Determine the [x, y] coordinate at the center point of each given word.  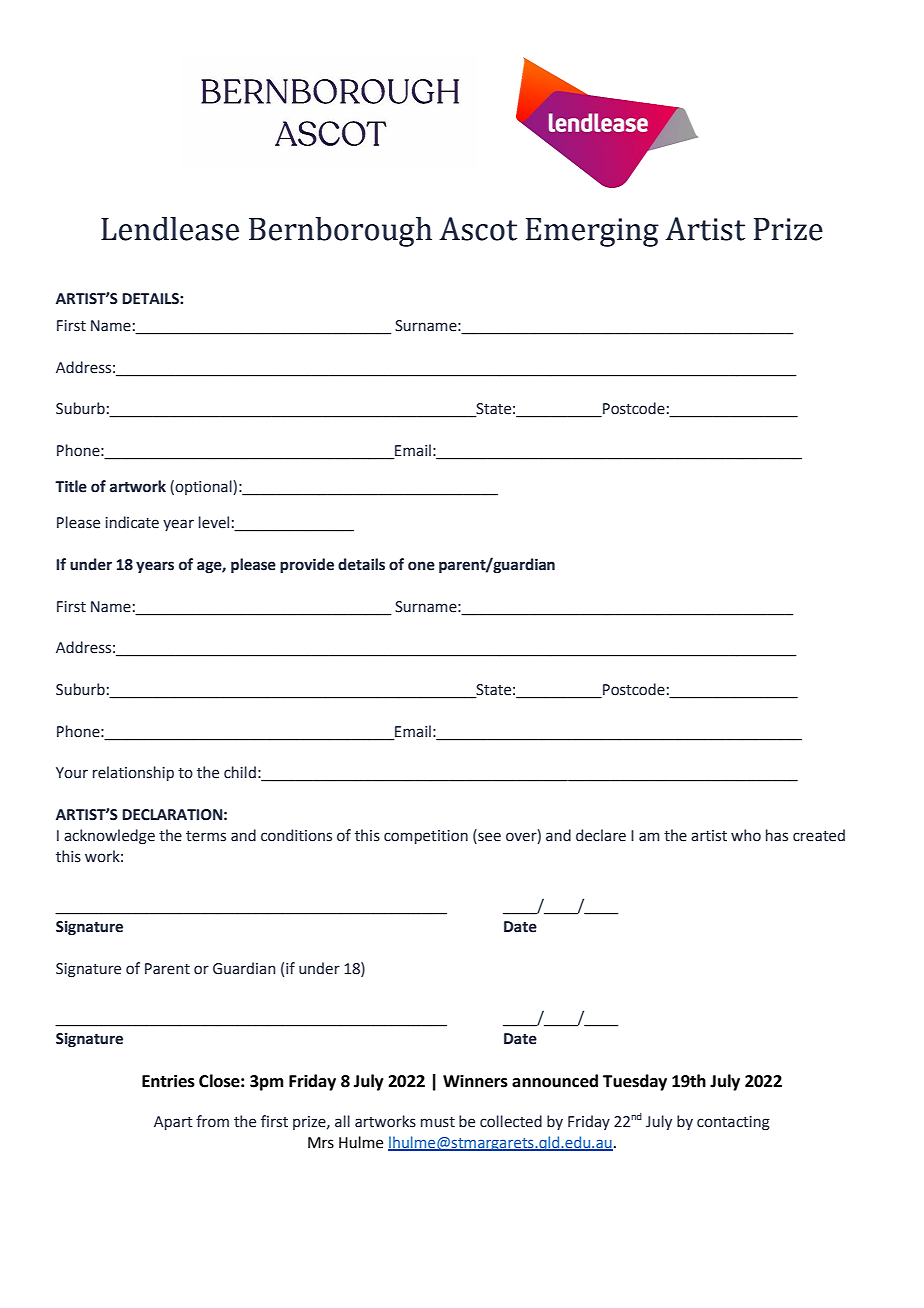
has [777, 835]
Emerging [592, 232]
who [746, 835]
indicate [132, 522]
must [438, 1122]
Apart [173, 1123]
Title [71, 486]
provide [307, 565]
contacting [733, 1123]
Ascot [478, 229]
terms [206, 836]
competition [426, 837]
